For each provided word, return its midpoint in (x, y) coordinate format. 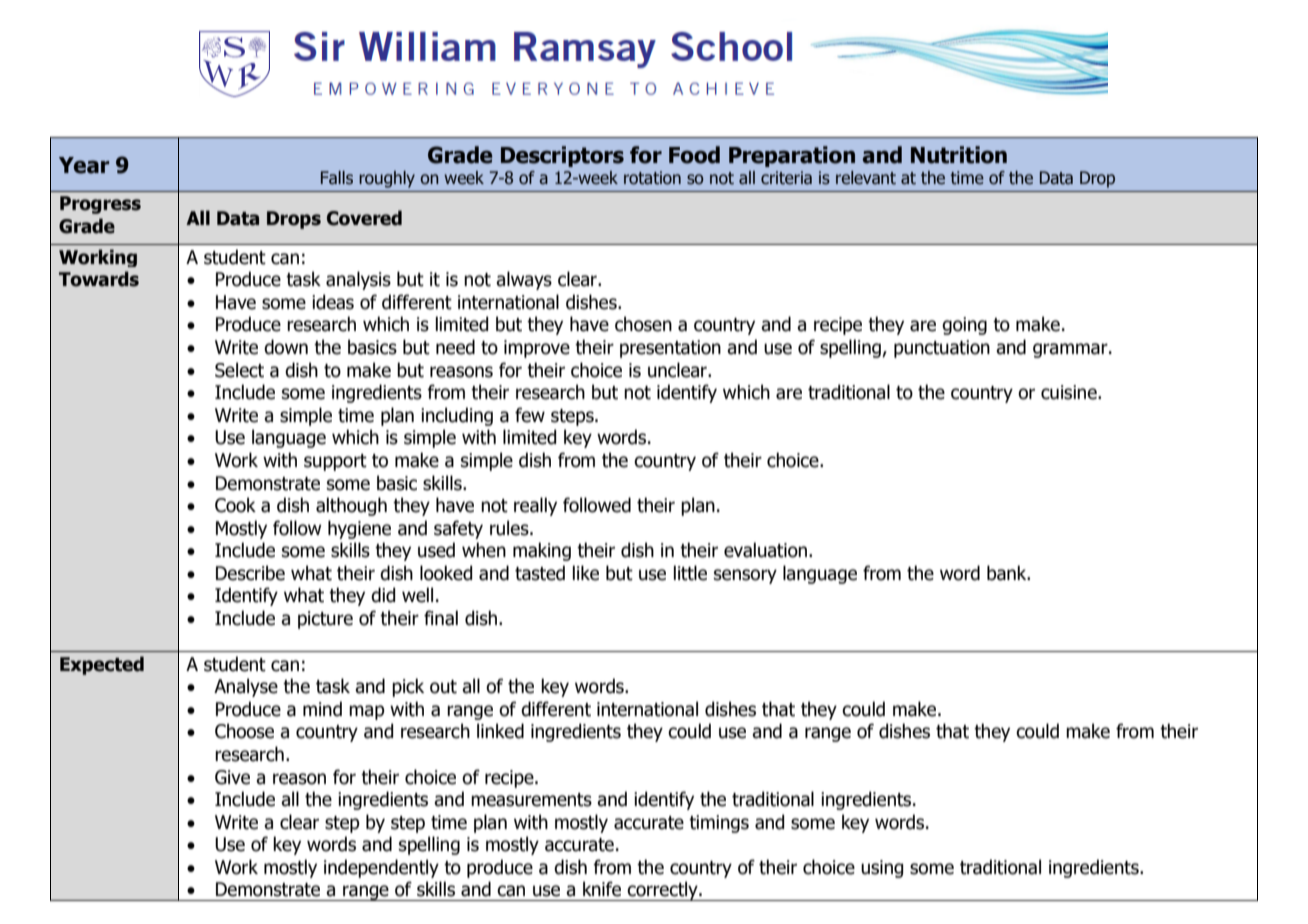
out (443, 687)
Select (239, 370)
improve (537, 349)
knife (602, 889)
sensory (745, 576)
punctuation (942, 349)
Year (84, 165)
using (882, 869)
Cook (235, 505)
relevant (866, 178)
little (690, 573)
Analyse (246, 687)
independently (381, 868)
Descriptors (562, 156)
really (535, 506)
